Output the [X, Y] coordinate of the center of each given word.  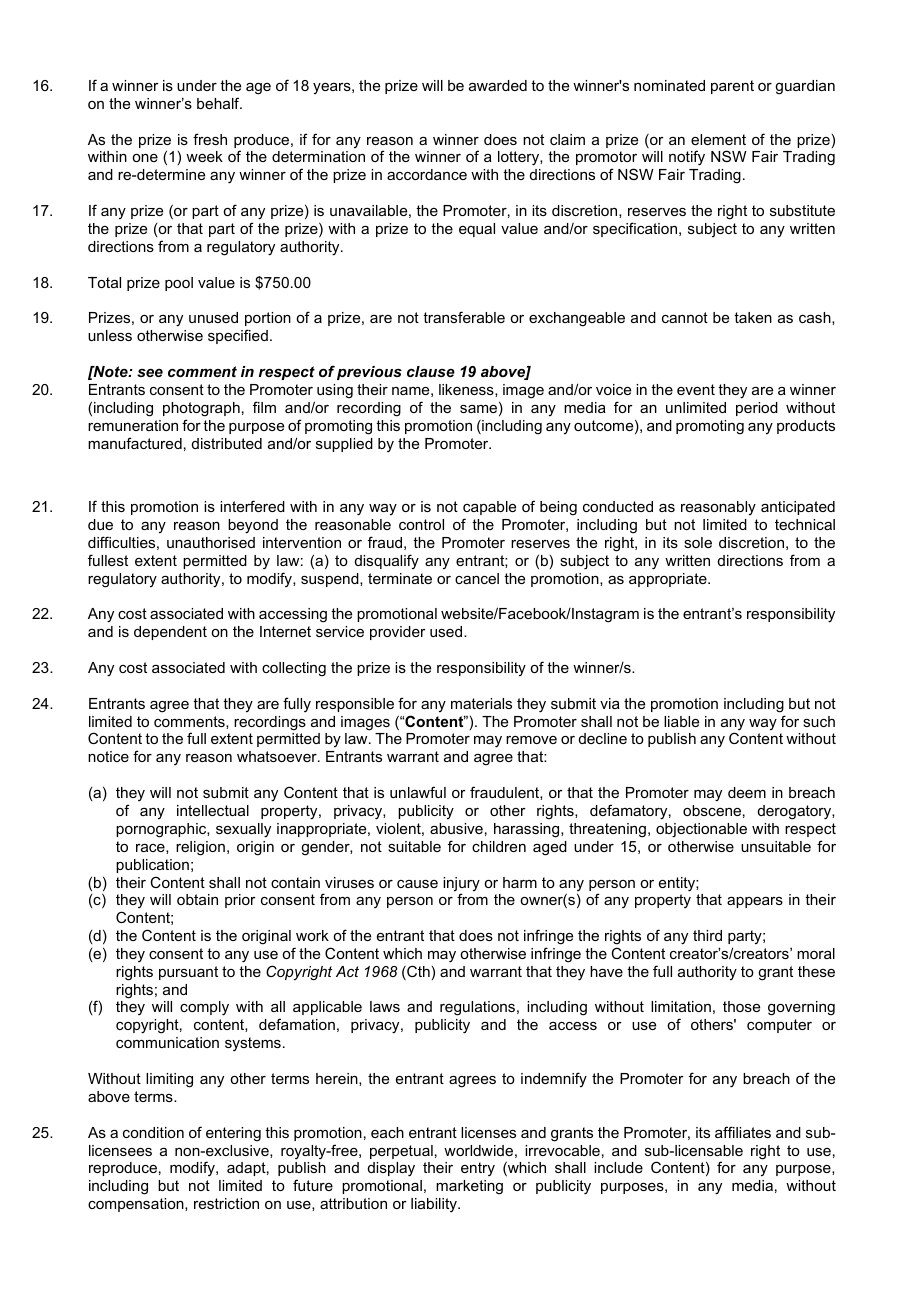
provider [398, 633]
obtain [197, 899]
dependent [170, 633]
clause [431, 371]
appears [755, 902]
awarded [498, 85]
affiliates [743, 1132]
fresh [210, 139]
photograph [201, 409]
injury [461, 885]
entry [478, 1169]
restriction [226, 1203]
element [718, 139]
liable [681, 721]
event [696, 389]
